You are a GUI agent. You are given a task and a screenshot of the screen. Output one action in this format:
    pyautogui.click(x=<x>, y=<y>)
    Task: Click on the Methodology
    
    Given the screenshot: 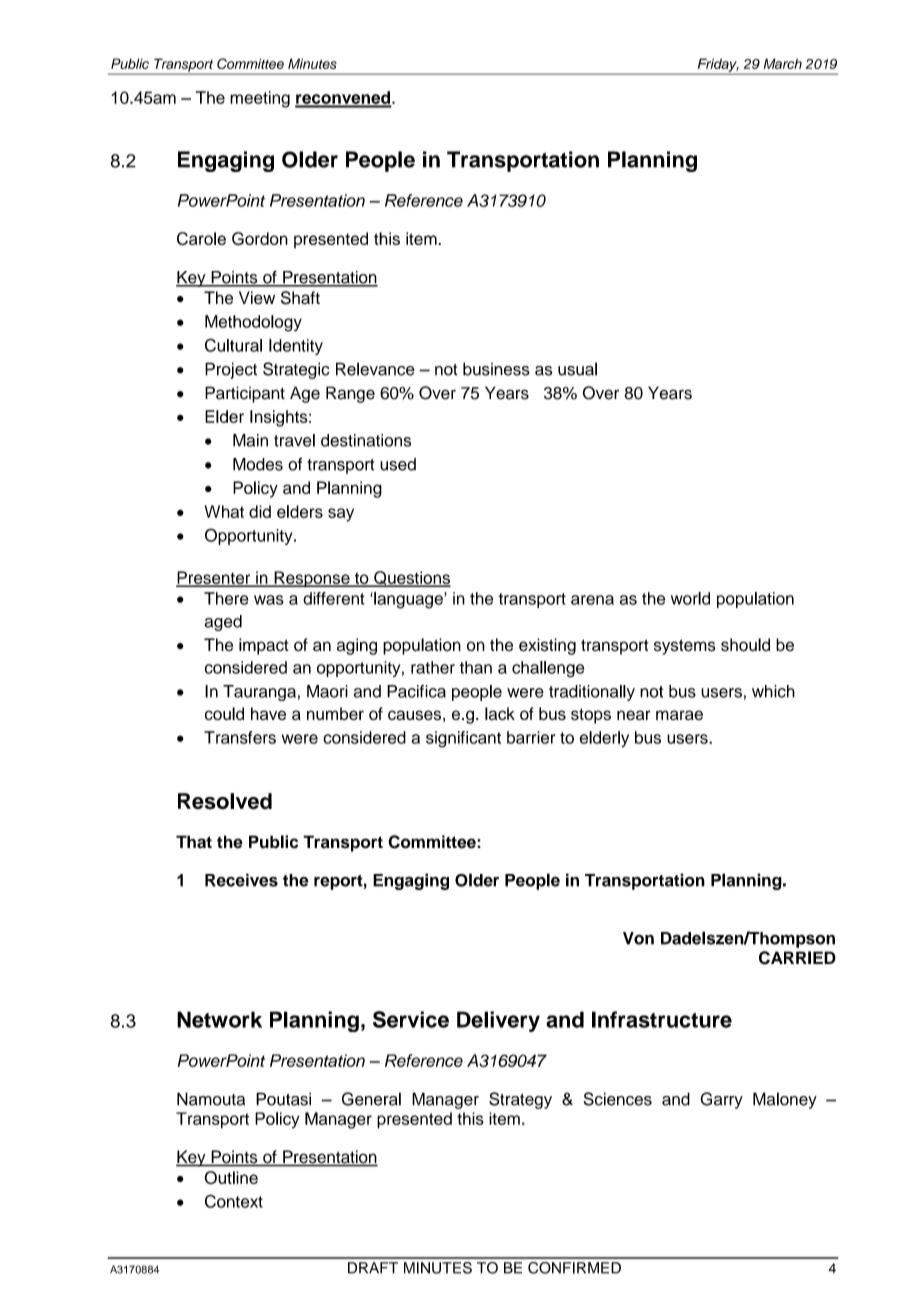 What is the action you would take?
    pyautogui.click(x=253, y=323)
